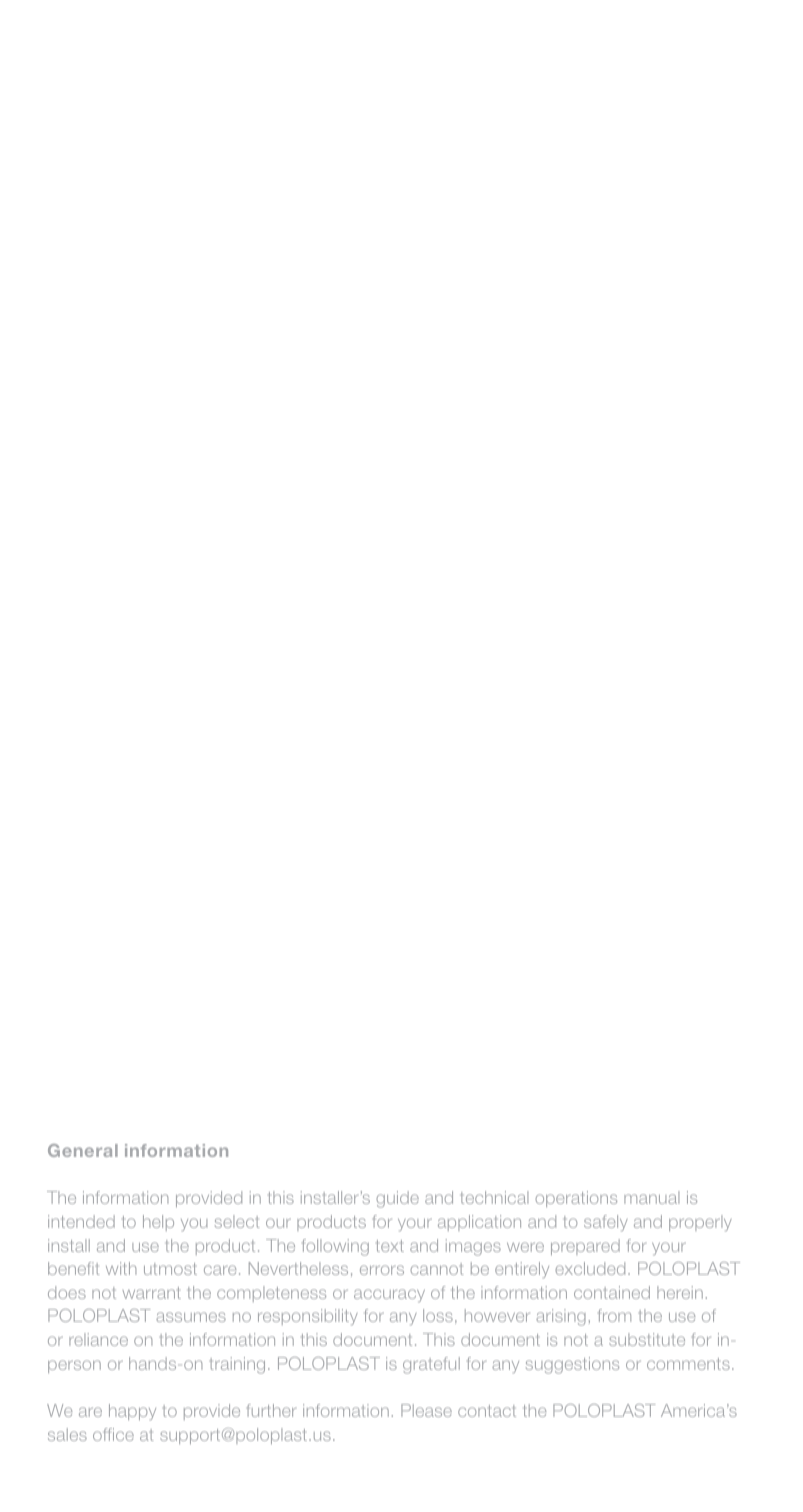 The height and width of the image is (1512, 803). What do you see at coordinates (572, 1365) in the image?
I see `suggestions` at bounding box center [572, 1365].
